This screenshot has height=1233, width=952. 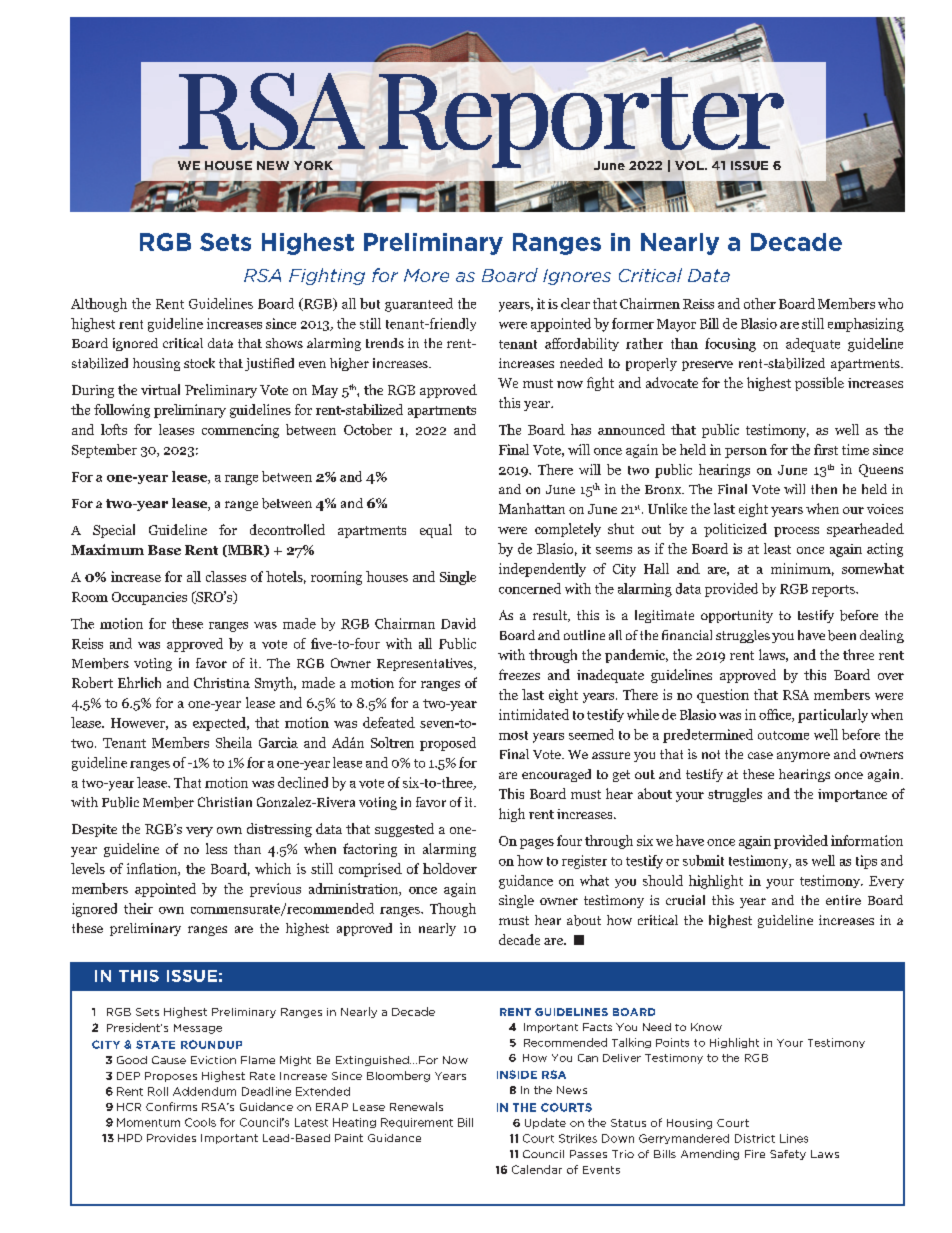 What do you see at coordinates (824, 489) in the screenshot?
I see `then` at bounding box center [824, 489].
